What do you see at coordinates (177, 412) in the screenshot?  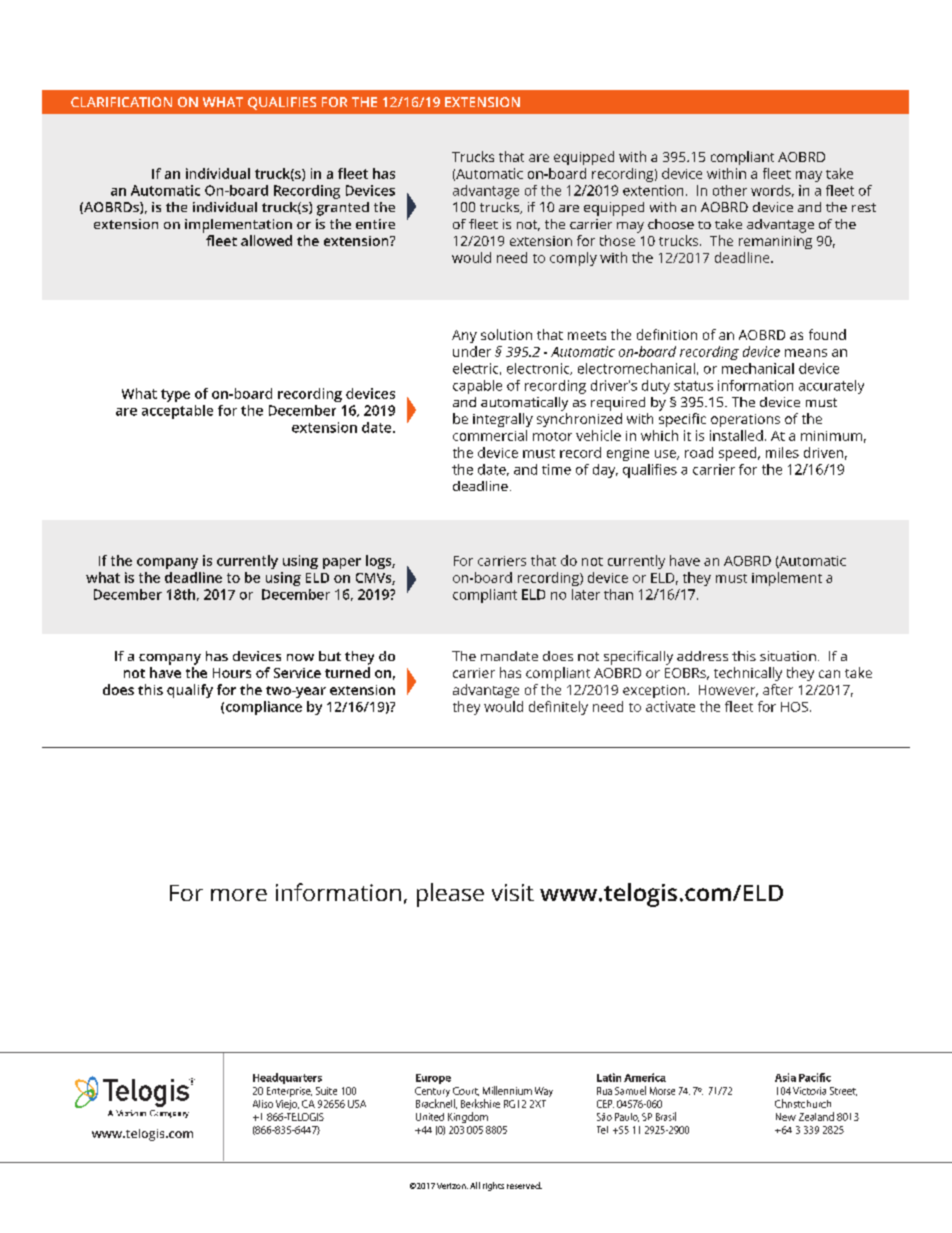 I see `acceptable` at bounding box center [177, 412].
